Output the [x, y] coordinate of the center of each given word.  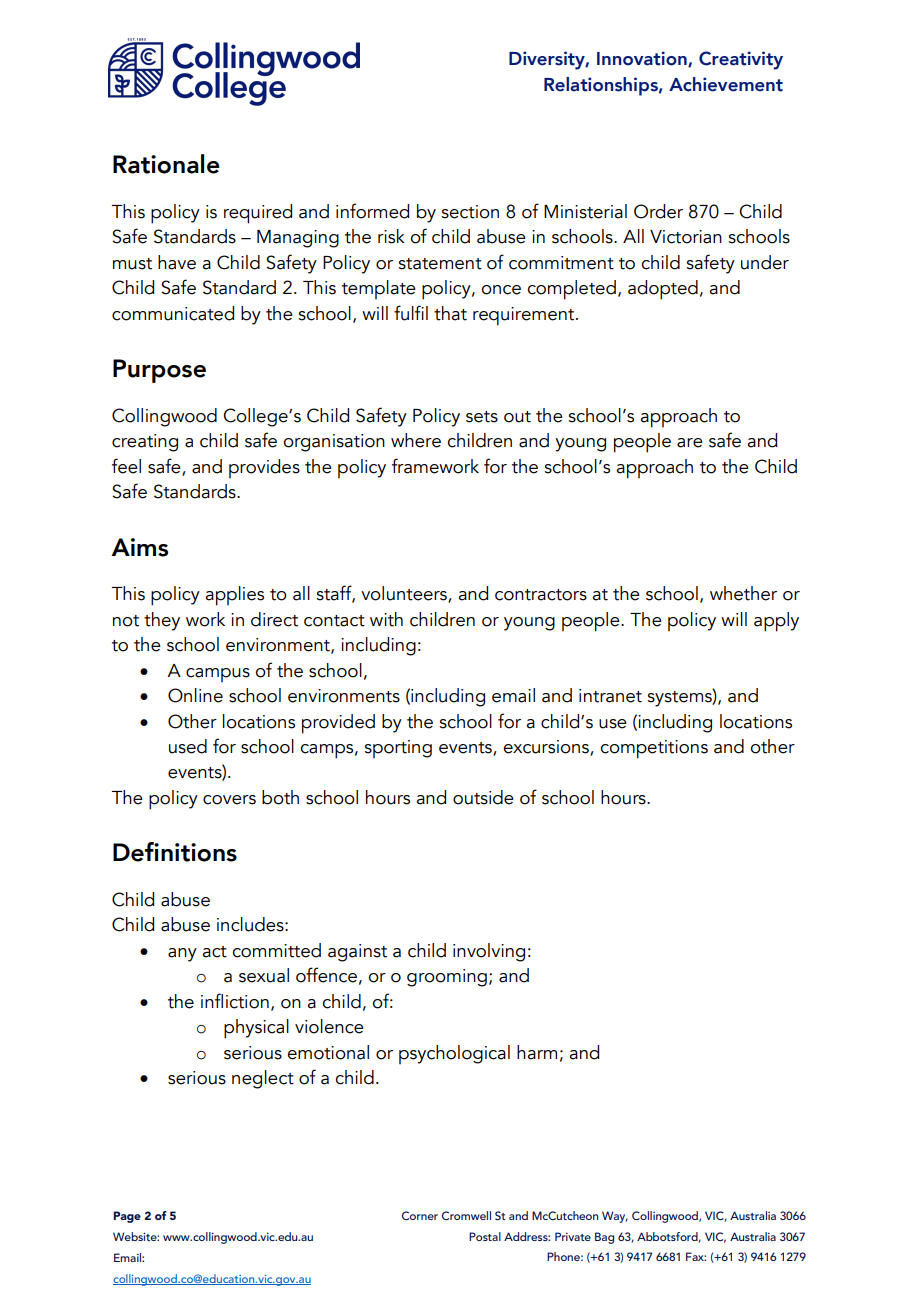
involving [489, 952]
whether [743, 593]
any [182, 955]
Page [127, 1217]
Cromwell [466, 1215]
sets [482, 417]
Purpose [159, 371]
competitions [654, 749]
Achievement [726, 84]
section [470, 212]
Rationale [166, 164]
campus [218, 675]
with [386, 619]
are [690, 443]
